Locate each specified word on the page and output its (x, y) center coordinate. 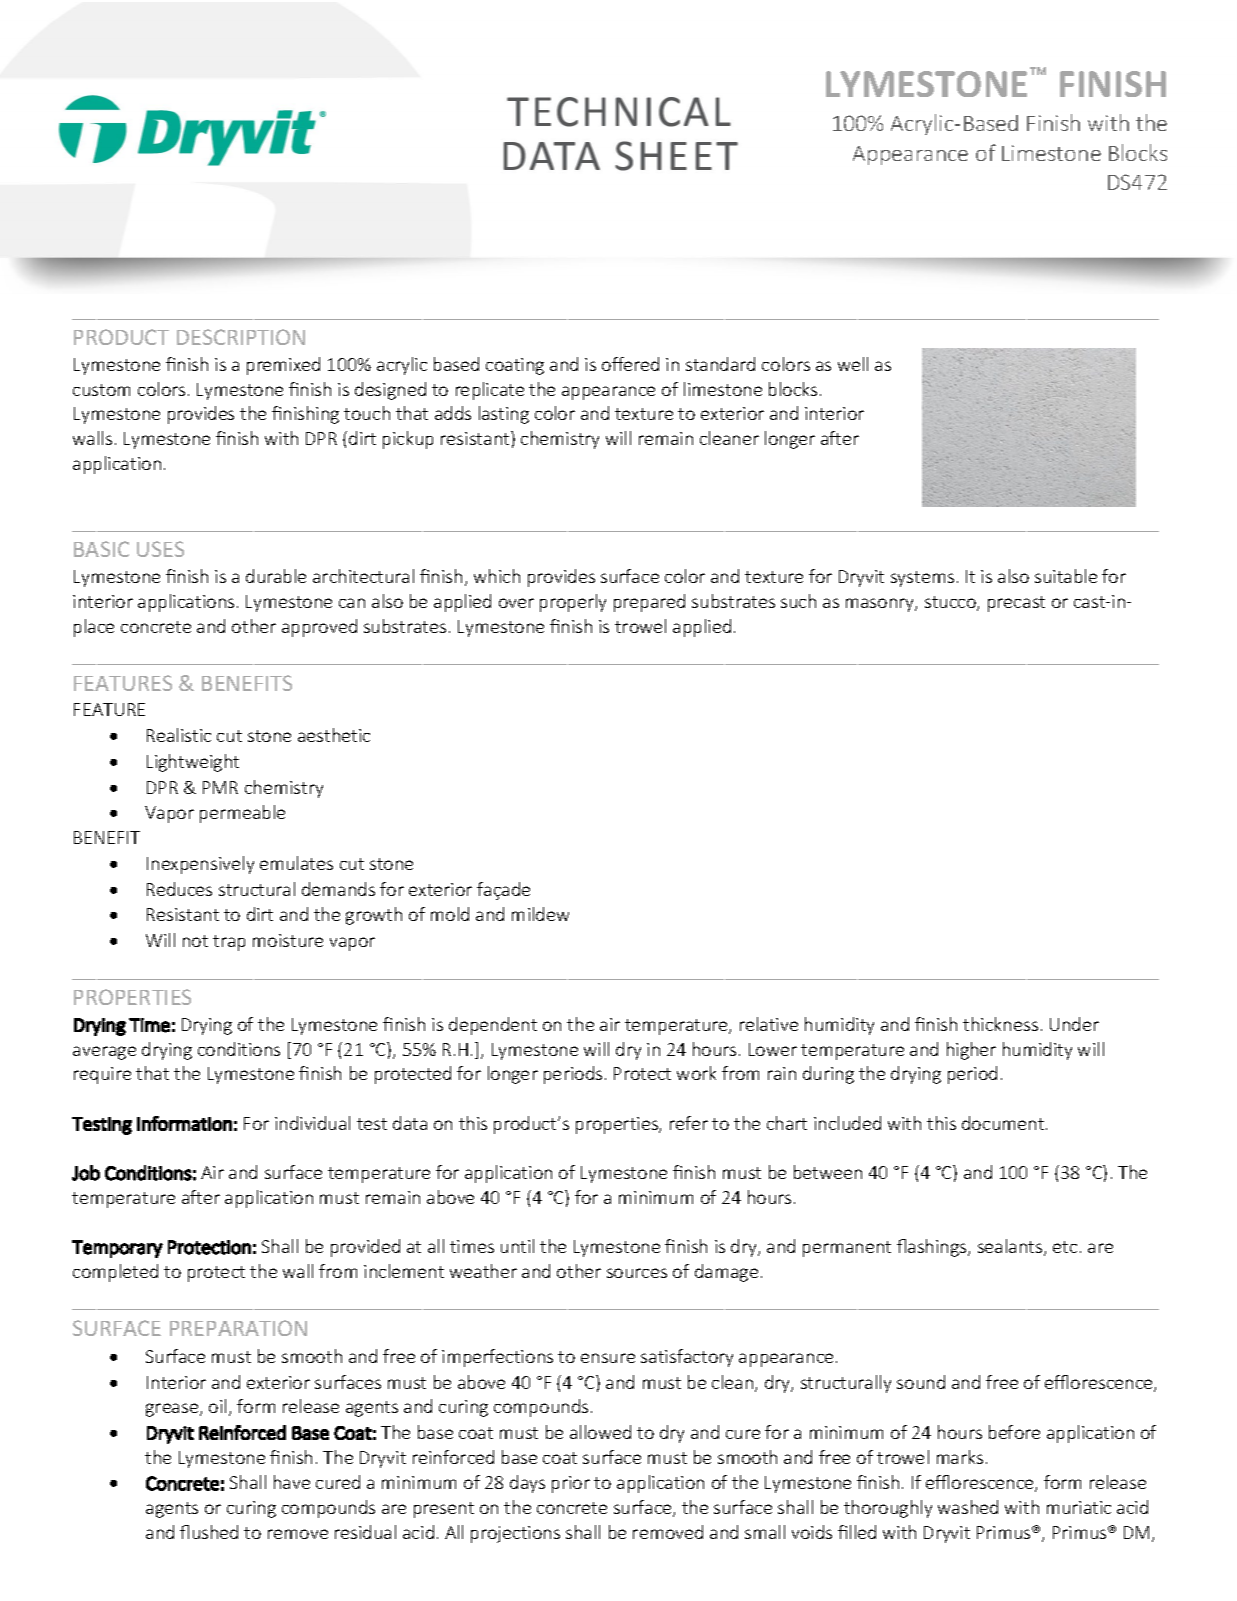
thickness (1000, 1024)
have (292, 1482)
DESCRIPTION (241, 337)
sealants (1011, 1247)
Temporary (117, 1249)
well (853, 364)
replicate (490, 391)
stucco (951, 603)
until (517, 1246)
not (195, 941)
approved (319, 628)
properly (573, 603)
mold (450, 914)
